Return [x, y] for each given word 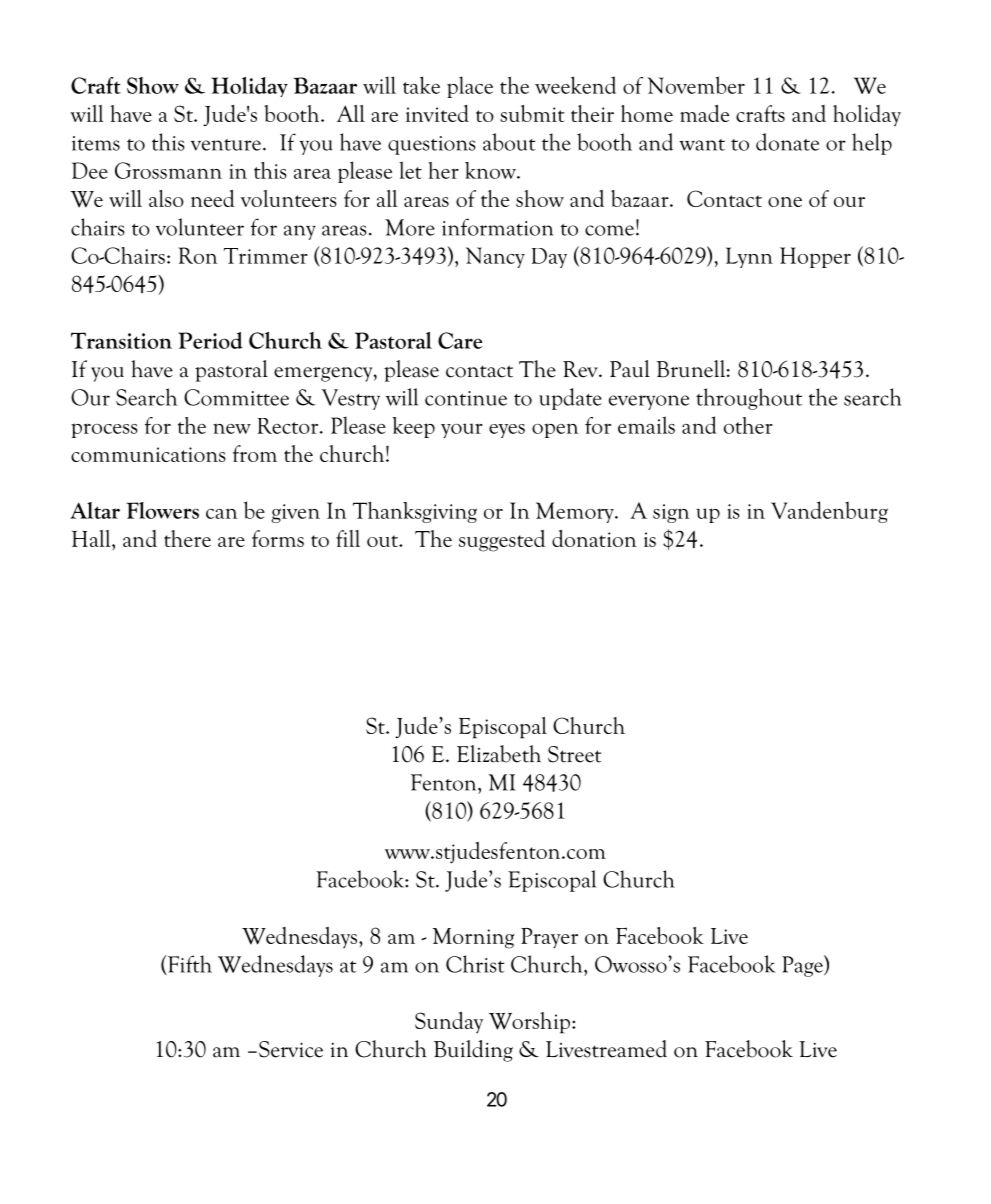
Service [291, 1049]
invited [437, 113]
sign [671, 513]
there [187, 538]
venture [226, 145]
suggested [502, 541]
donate [787, 142]
